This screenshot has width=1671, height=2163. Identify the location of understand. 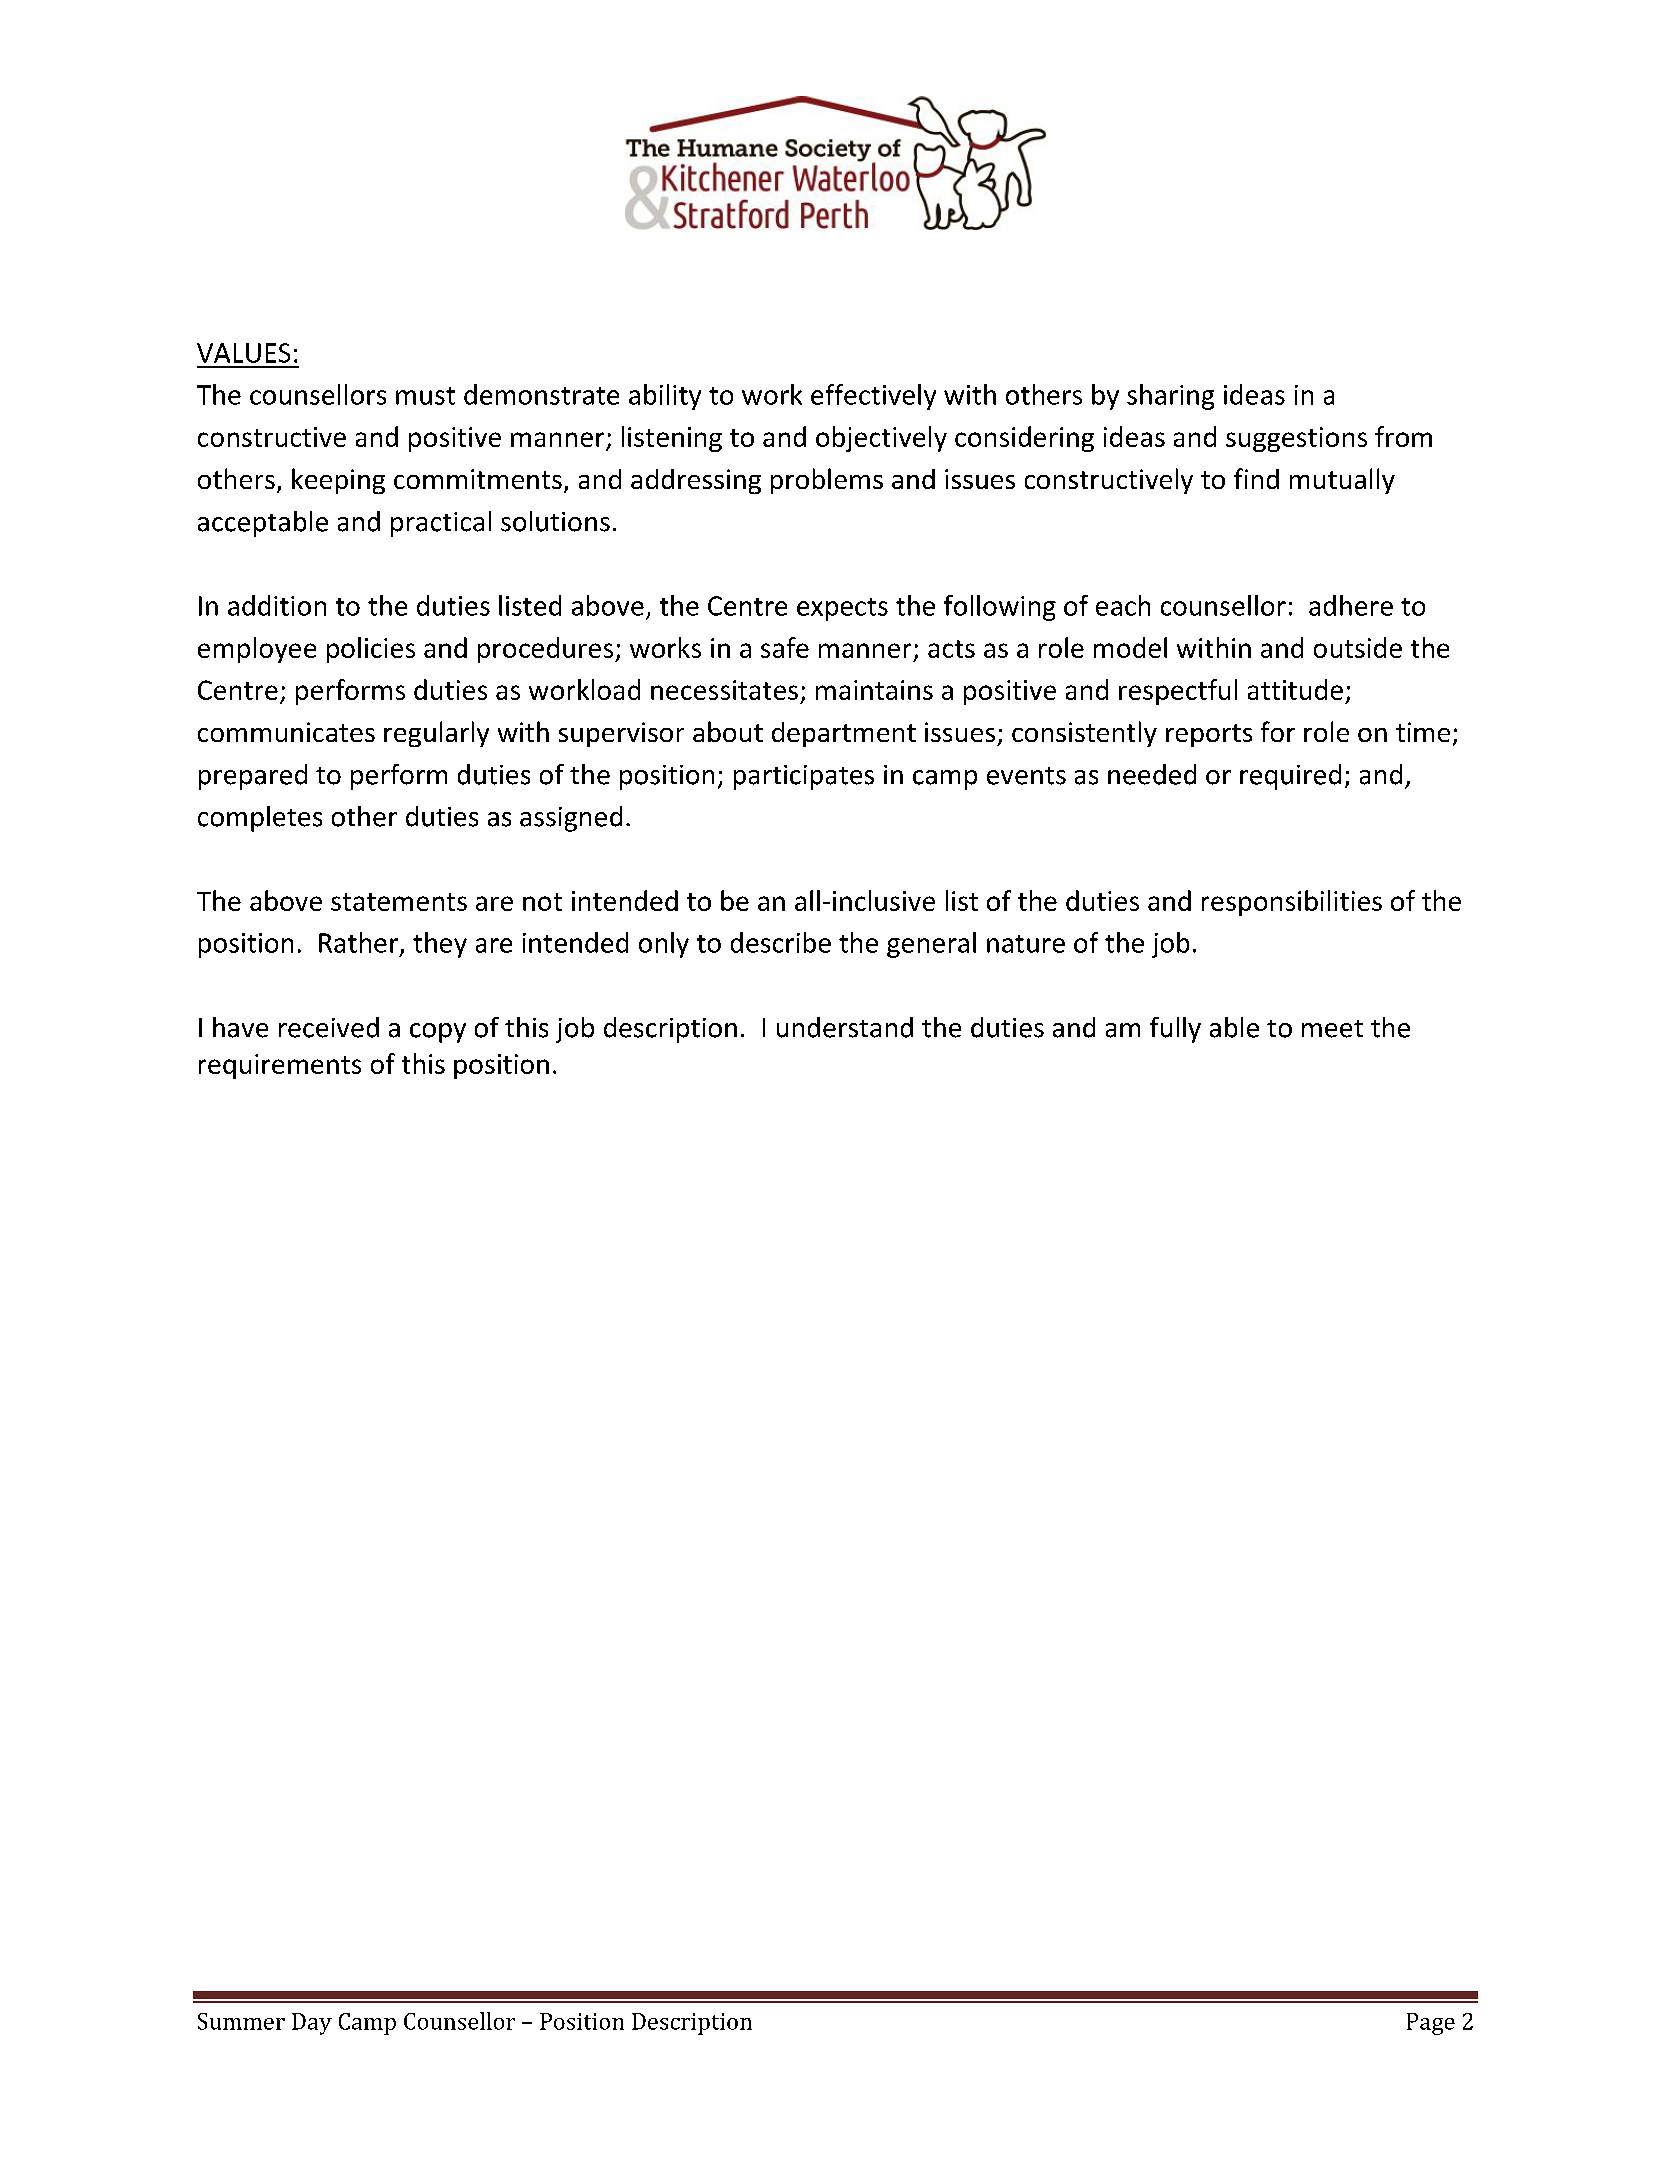
(845, 1027).
